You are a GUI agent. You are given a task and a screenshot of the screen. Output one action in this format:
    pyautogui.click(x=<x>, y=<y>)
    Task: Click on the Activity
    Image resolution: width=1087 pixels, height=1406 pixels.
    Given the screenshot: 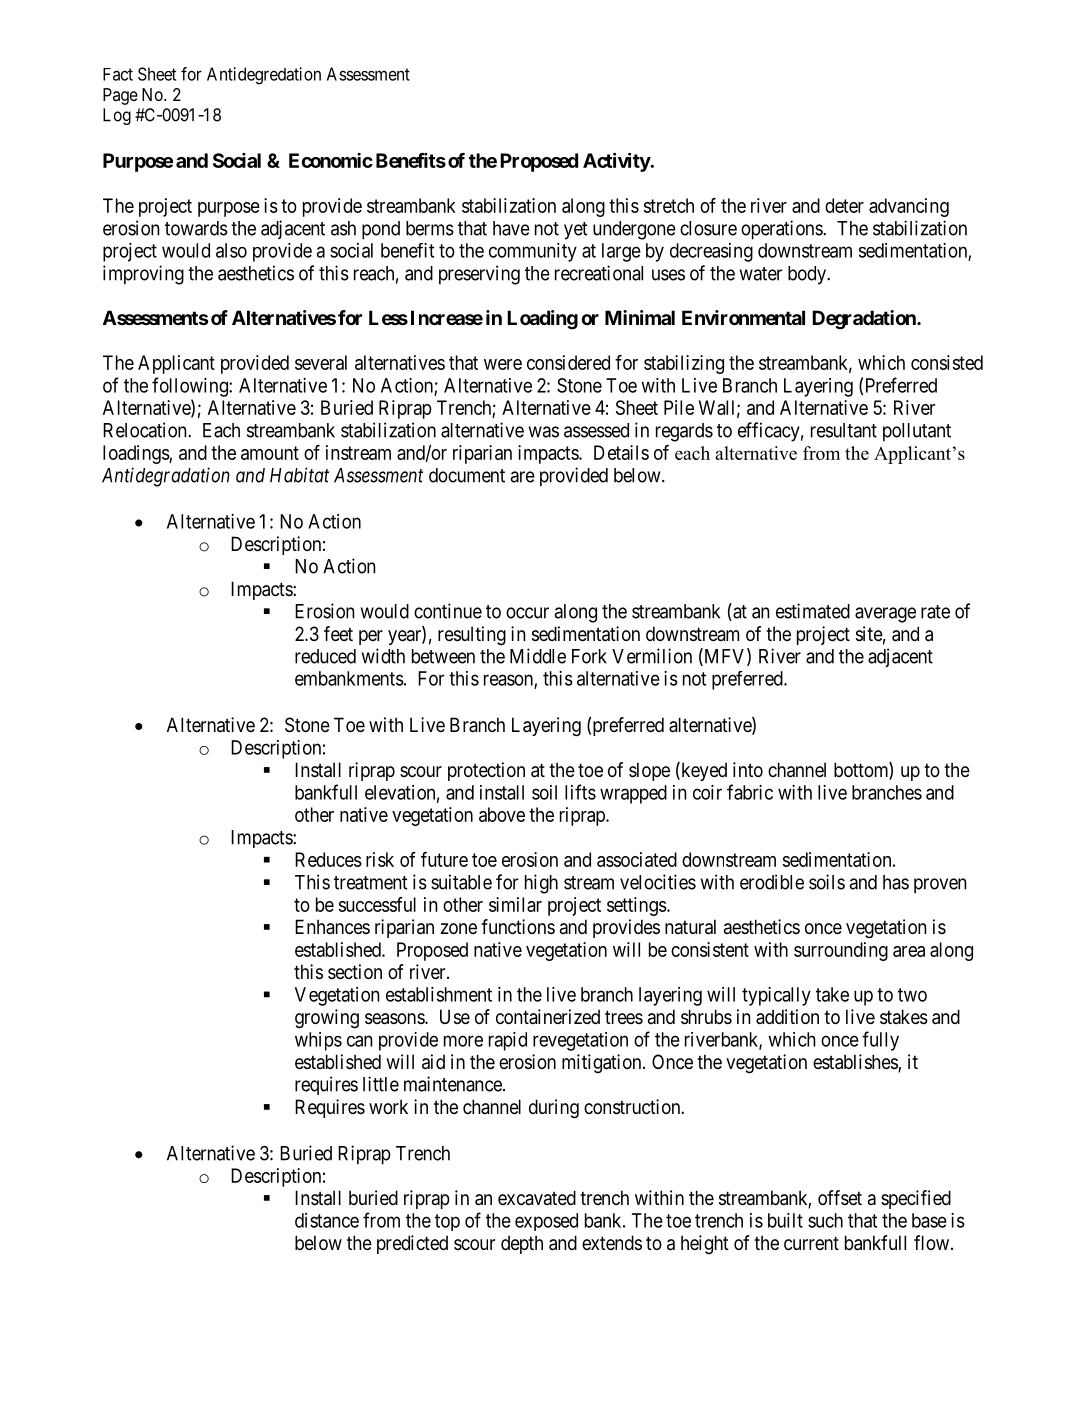 What is the action you would take?
    pyautogui.click(x=617, y=162)
